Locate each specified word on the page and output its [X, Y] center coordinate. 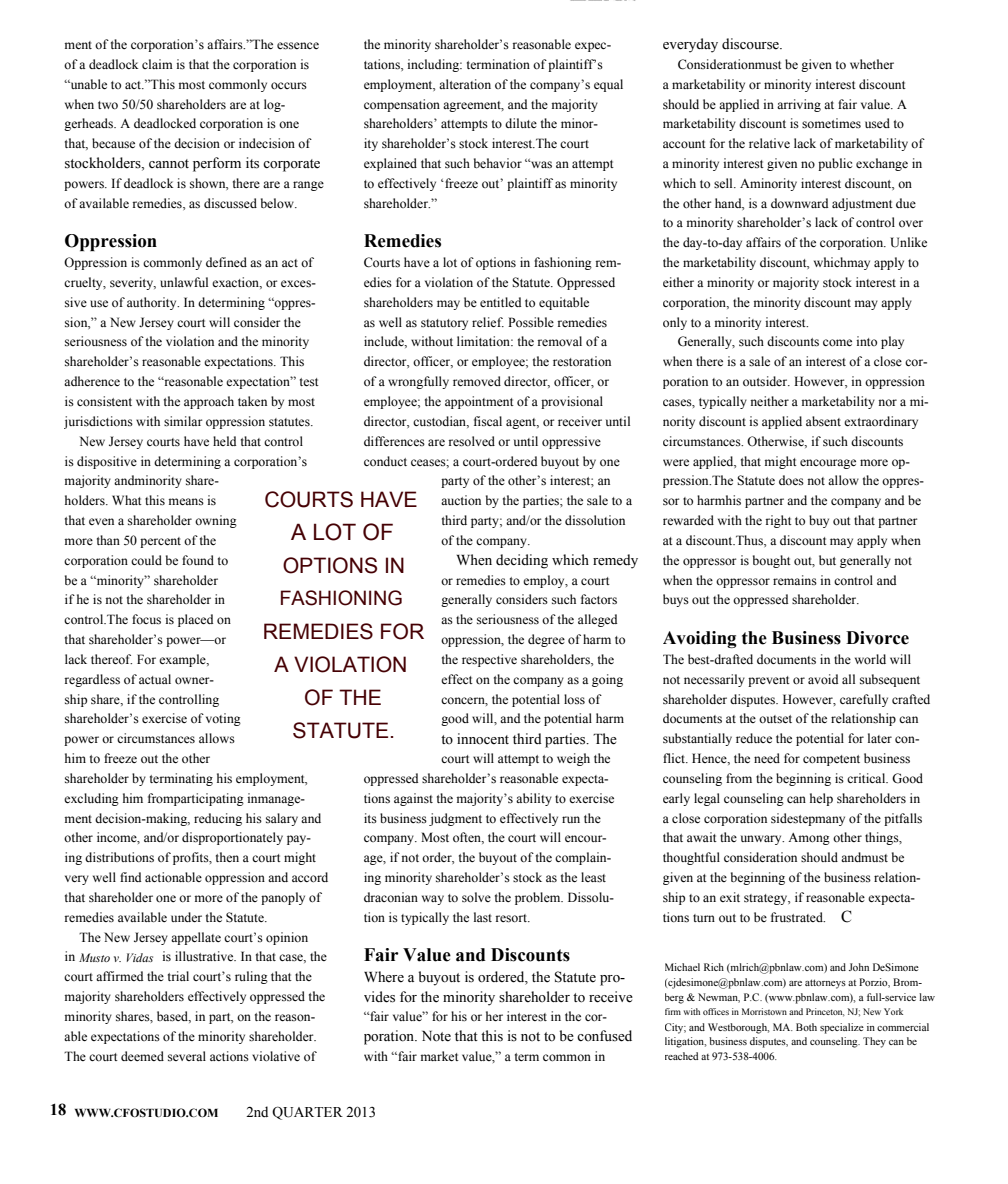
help [821, 799]
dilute [521, 123]
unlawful [184, 282]
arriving [799, 105]
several [187, 1056]
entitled [500, 302]
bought [772, 561]
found [198, 560]
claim [157, 64]
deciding [522, 561]
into [866, 341]
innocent [483, 739]
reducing [218, 819]
